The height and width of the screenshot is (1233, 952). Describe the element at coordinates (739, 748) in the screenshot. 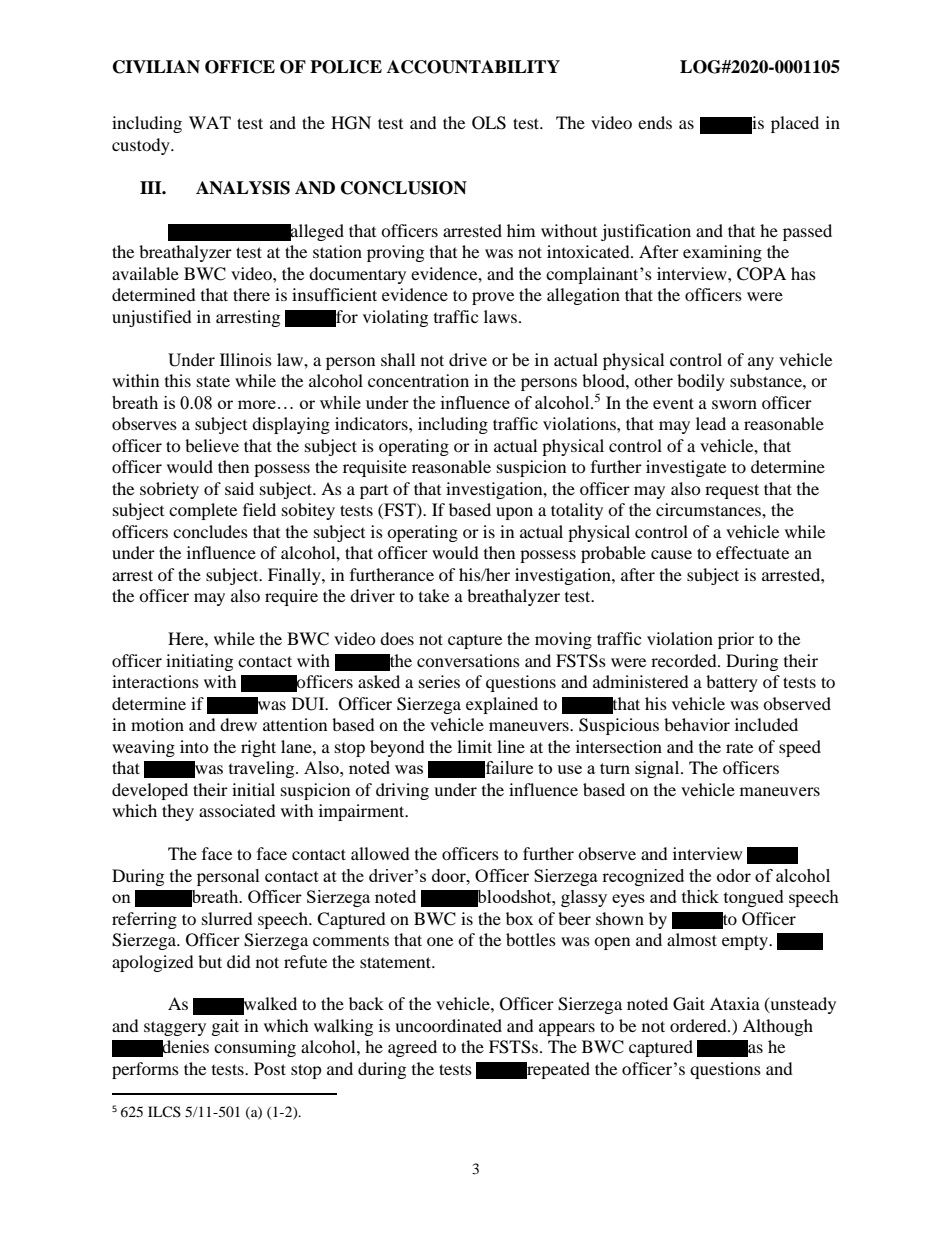

I see `rate` at that location.
